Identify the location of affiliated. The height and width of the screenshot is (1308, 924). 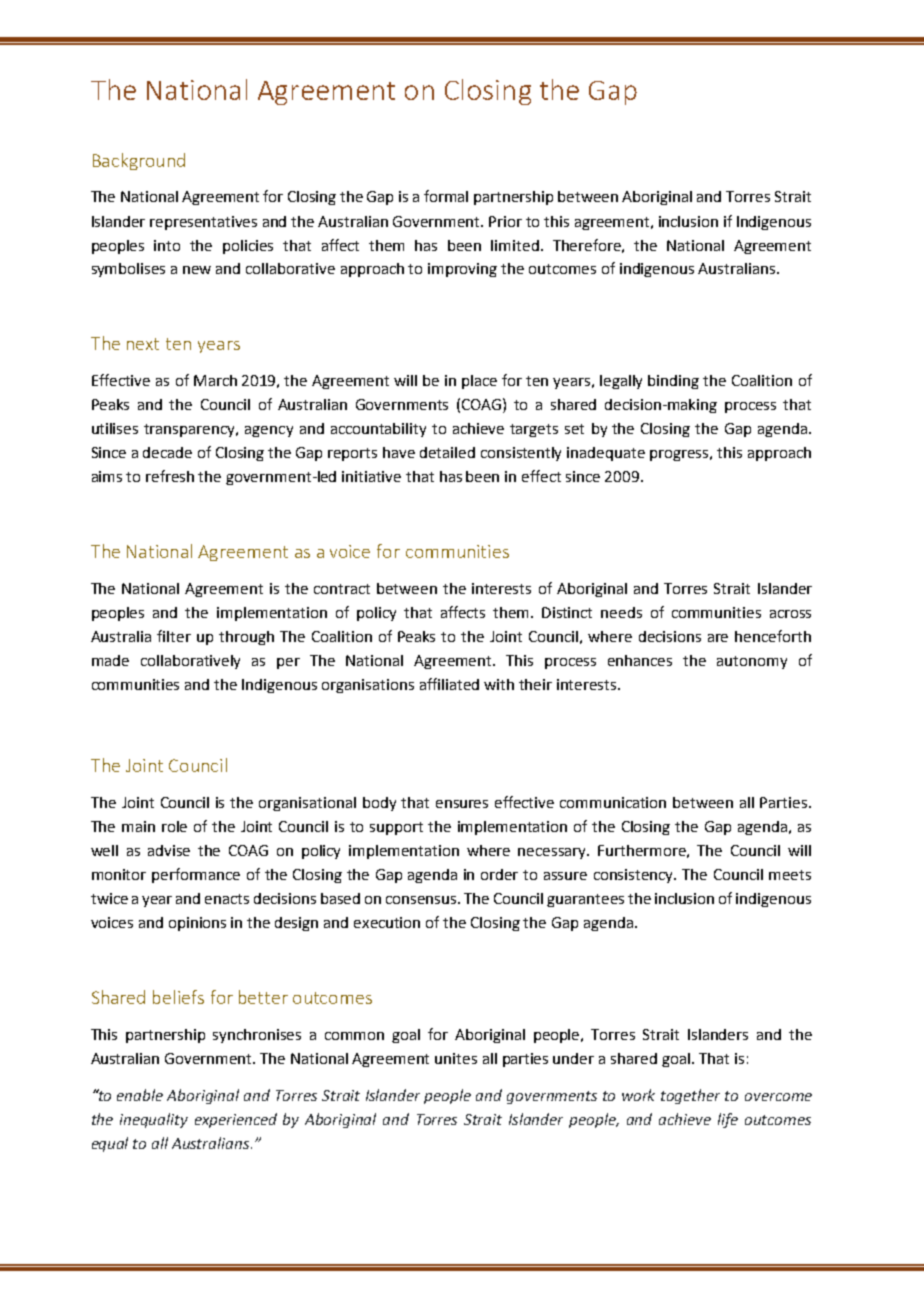
(449, 684).
